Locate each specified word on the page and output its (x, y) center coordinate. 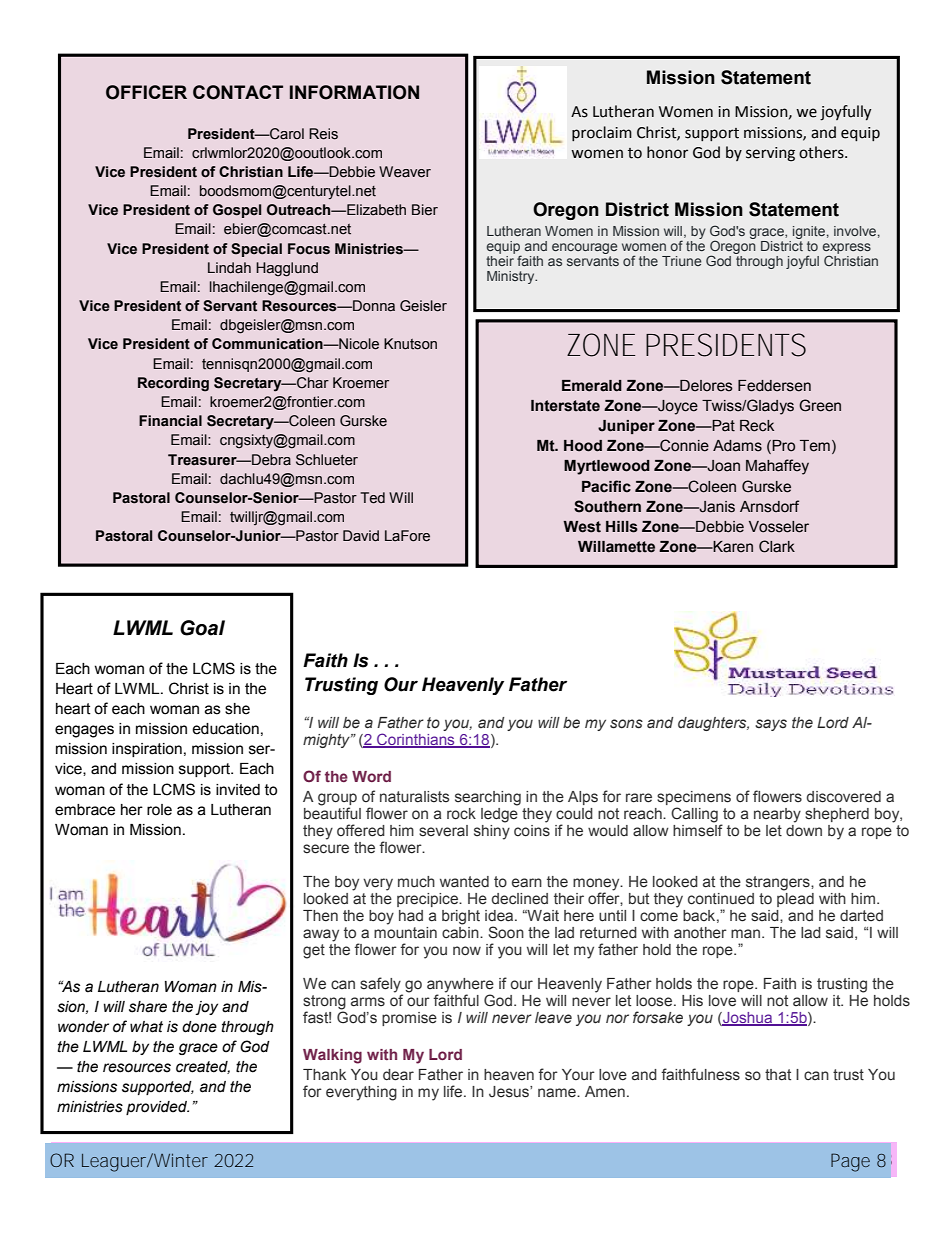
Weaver (405, 172)
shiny (492, 832)
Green (820, 405)
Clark (777, 546)
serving (770, 154)
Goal (202, 628)
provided (157, 1108)
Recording (173, 384)
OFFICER (146, 92)
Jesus (510, 1092)
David (361, 536)
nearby (777, 815)
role (159, 810)
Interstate (565, 406)
